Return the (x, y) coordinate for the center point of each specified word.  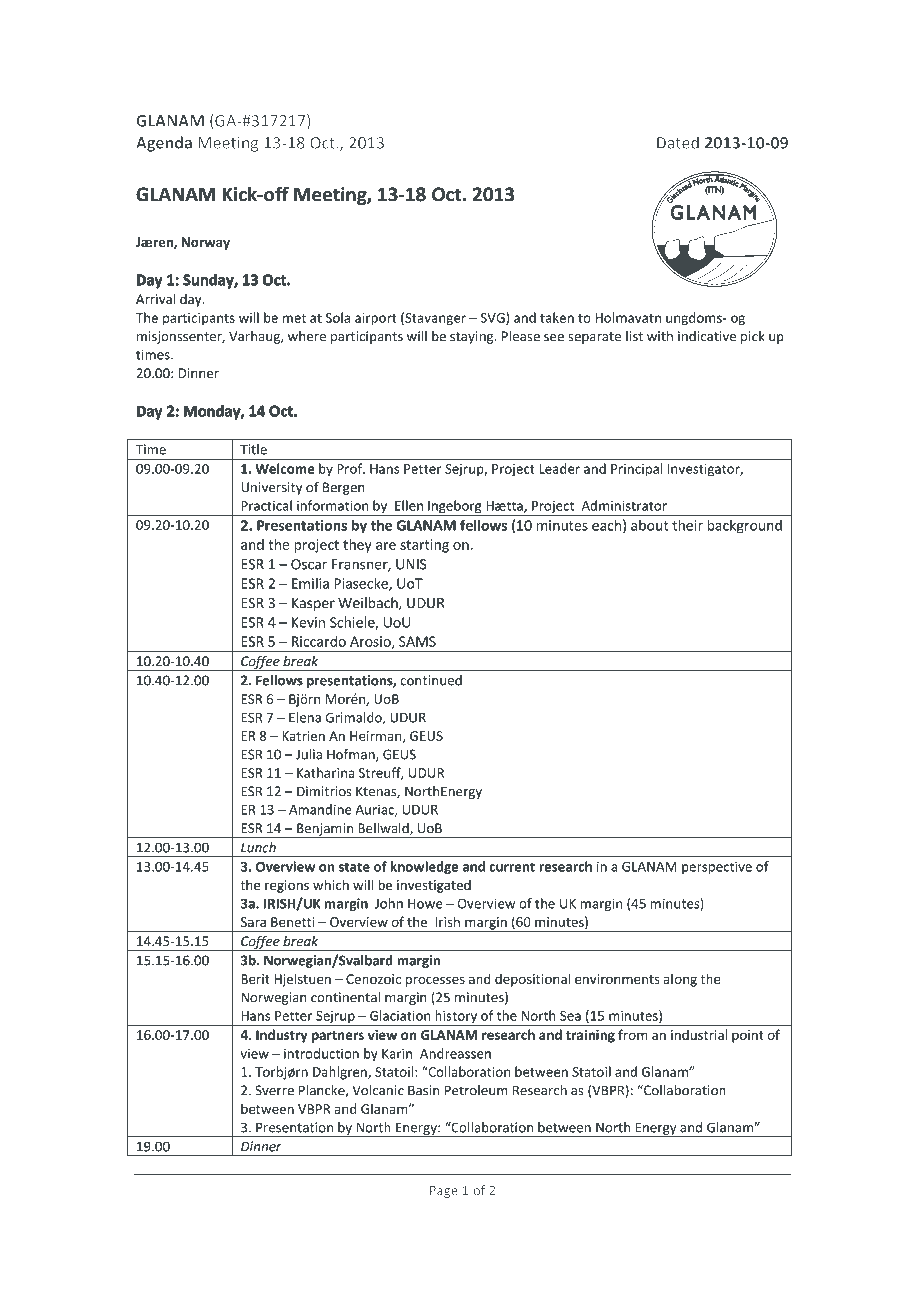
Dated (678, 142)
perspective (717, 868)
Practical (266, 505)
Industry (282, 1036)
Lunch (258, 847)
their (687, 525)
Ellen (409, 505)
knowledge (424, 868)
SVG (494, 318)
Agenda (164, 144)
